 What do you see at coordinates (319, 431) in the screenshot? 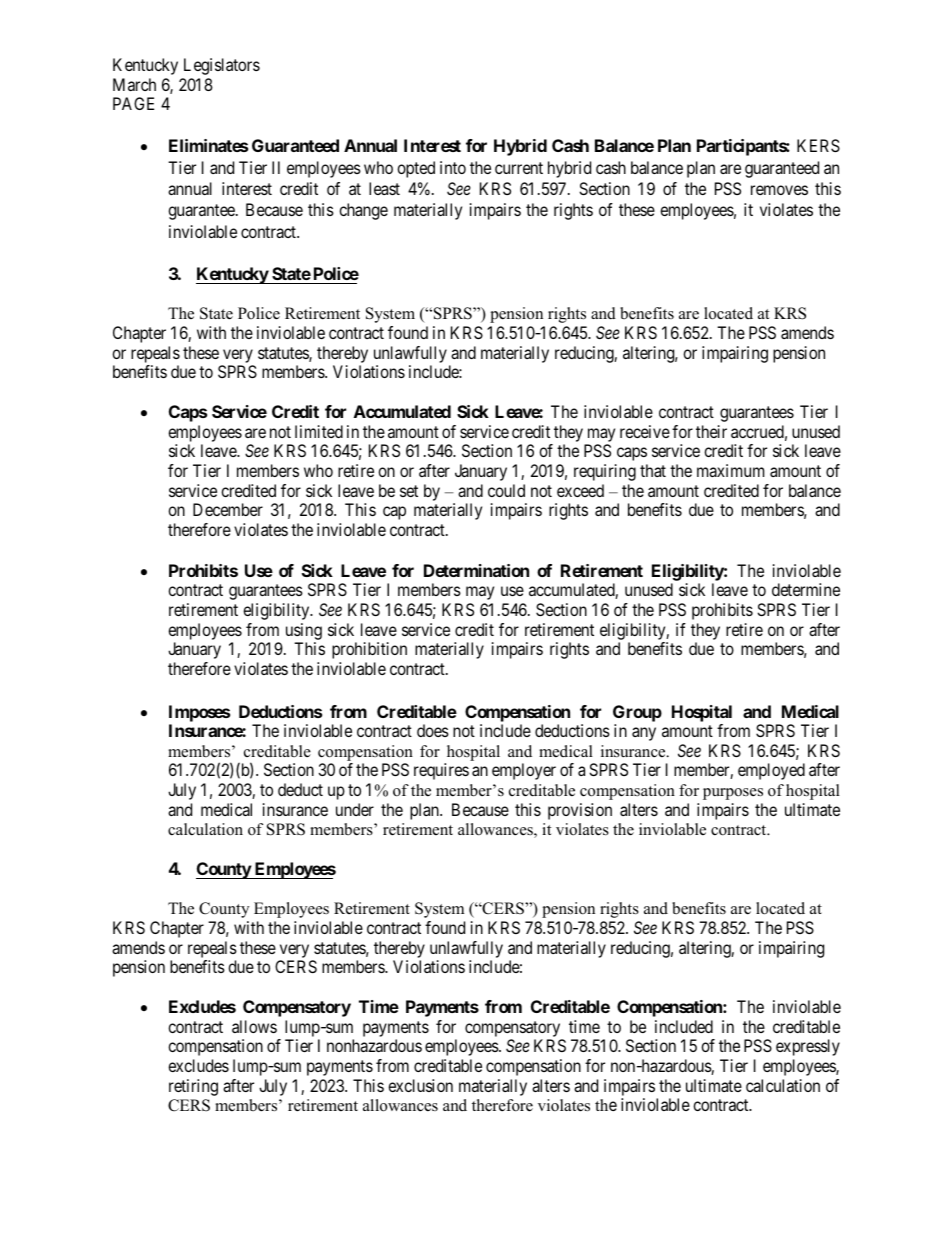
I see `limited` at bounding box center [319, 431].
